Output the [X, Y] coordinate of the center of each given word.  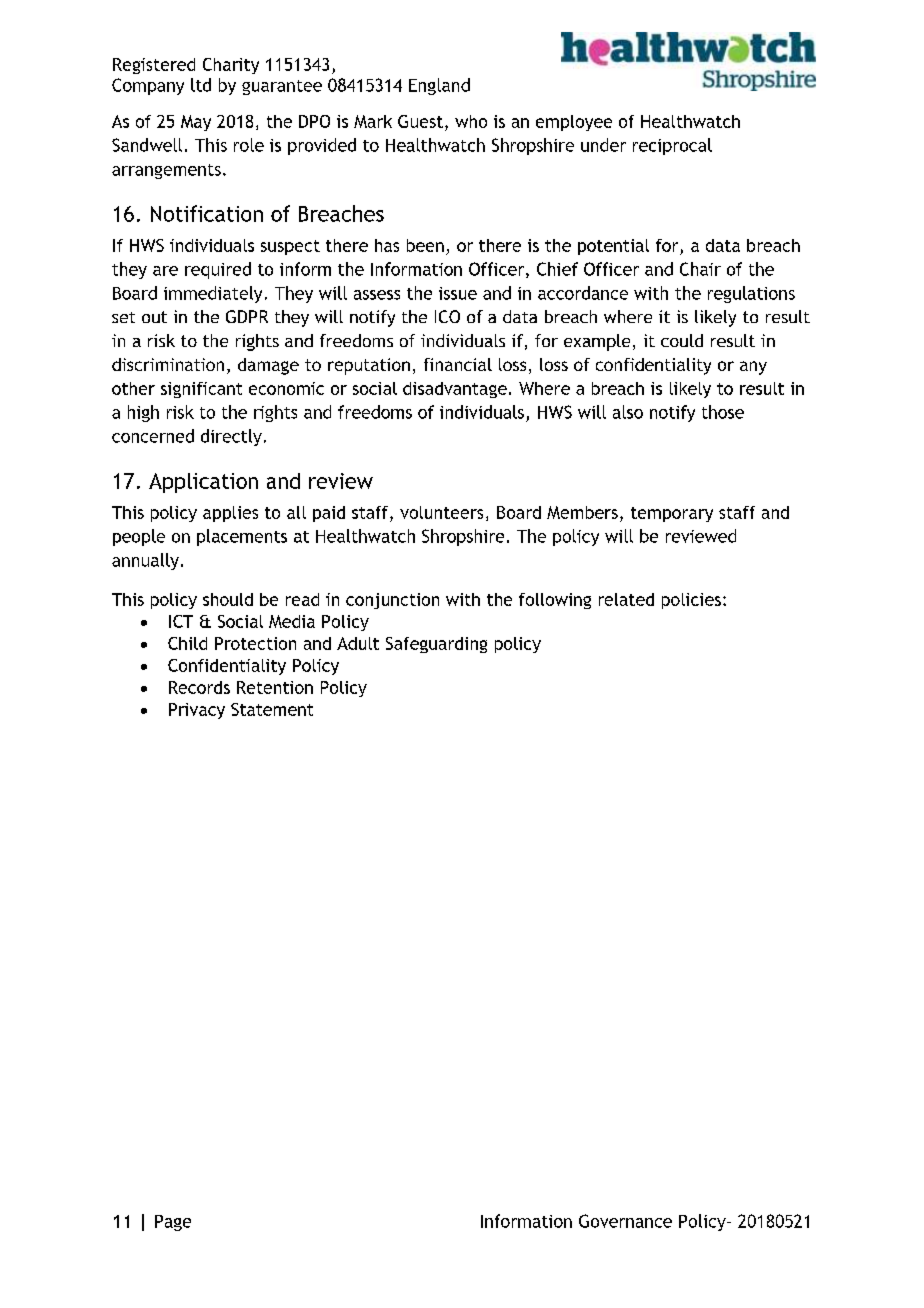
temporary [672, 514]
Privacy [197, 711]
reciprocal [672, 146]
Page [173, 1223]
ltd [201, 85]
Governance [625, 1221]
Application [203, 483]
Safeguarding [436, 645]
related [626, 599]
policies [691, 601]
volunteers [441, 512]
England [439, 86]
